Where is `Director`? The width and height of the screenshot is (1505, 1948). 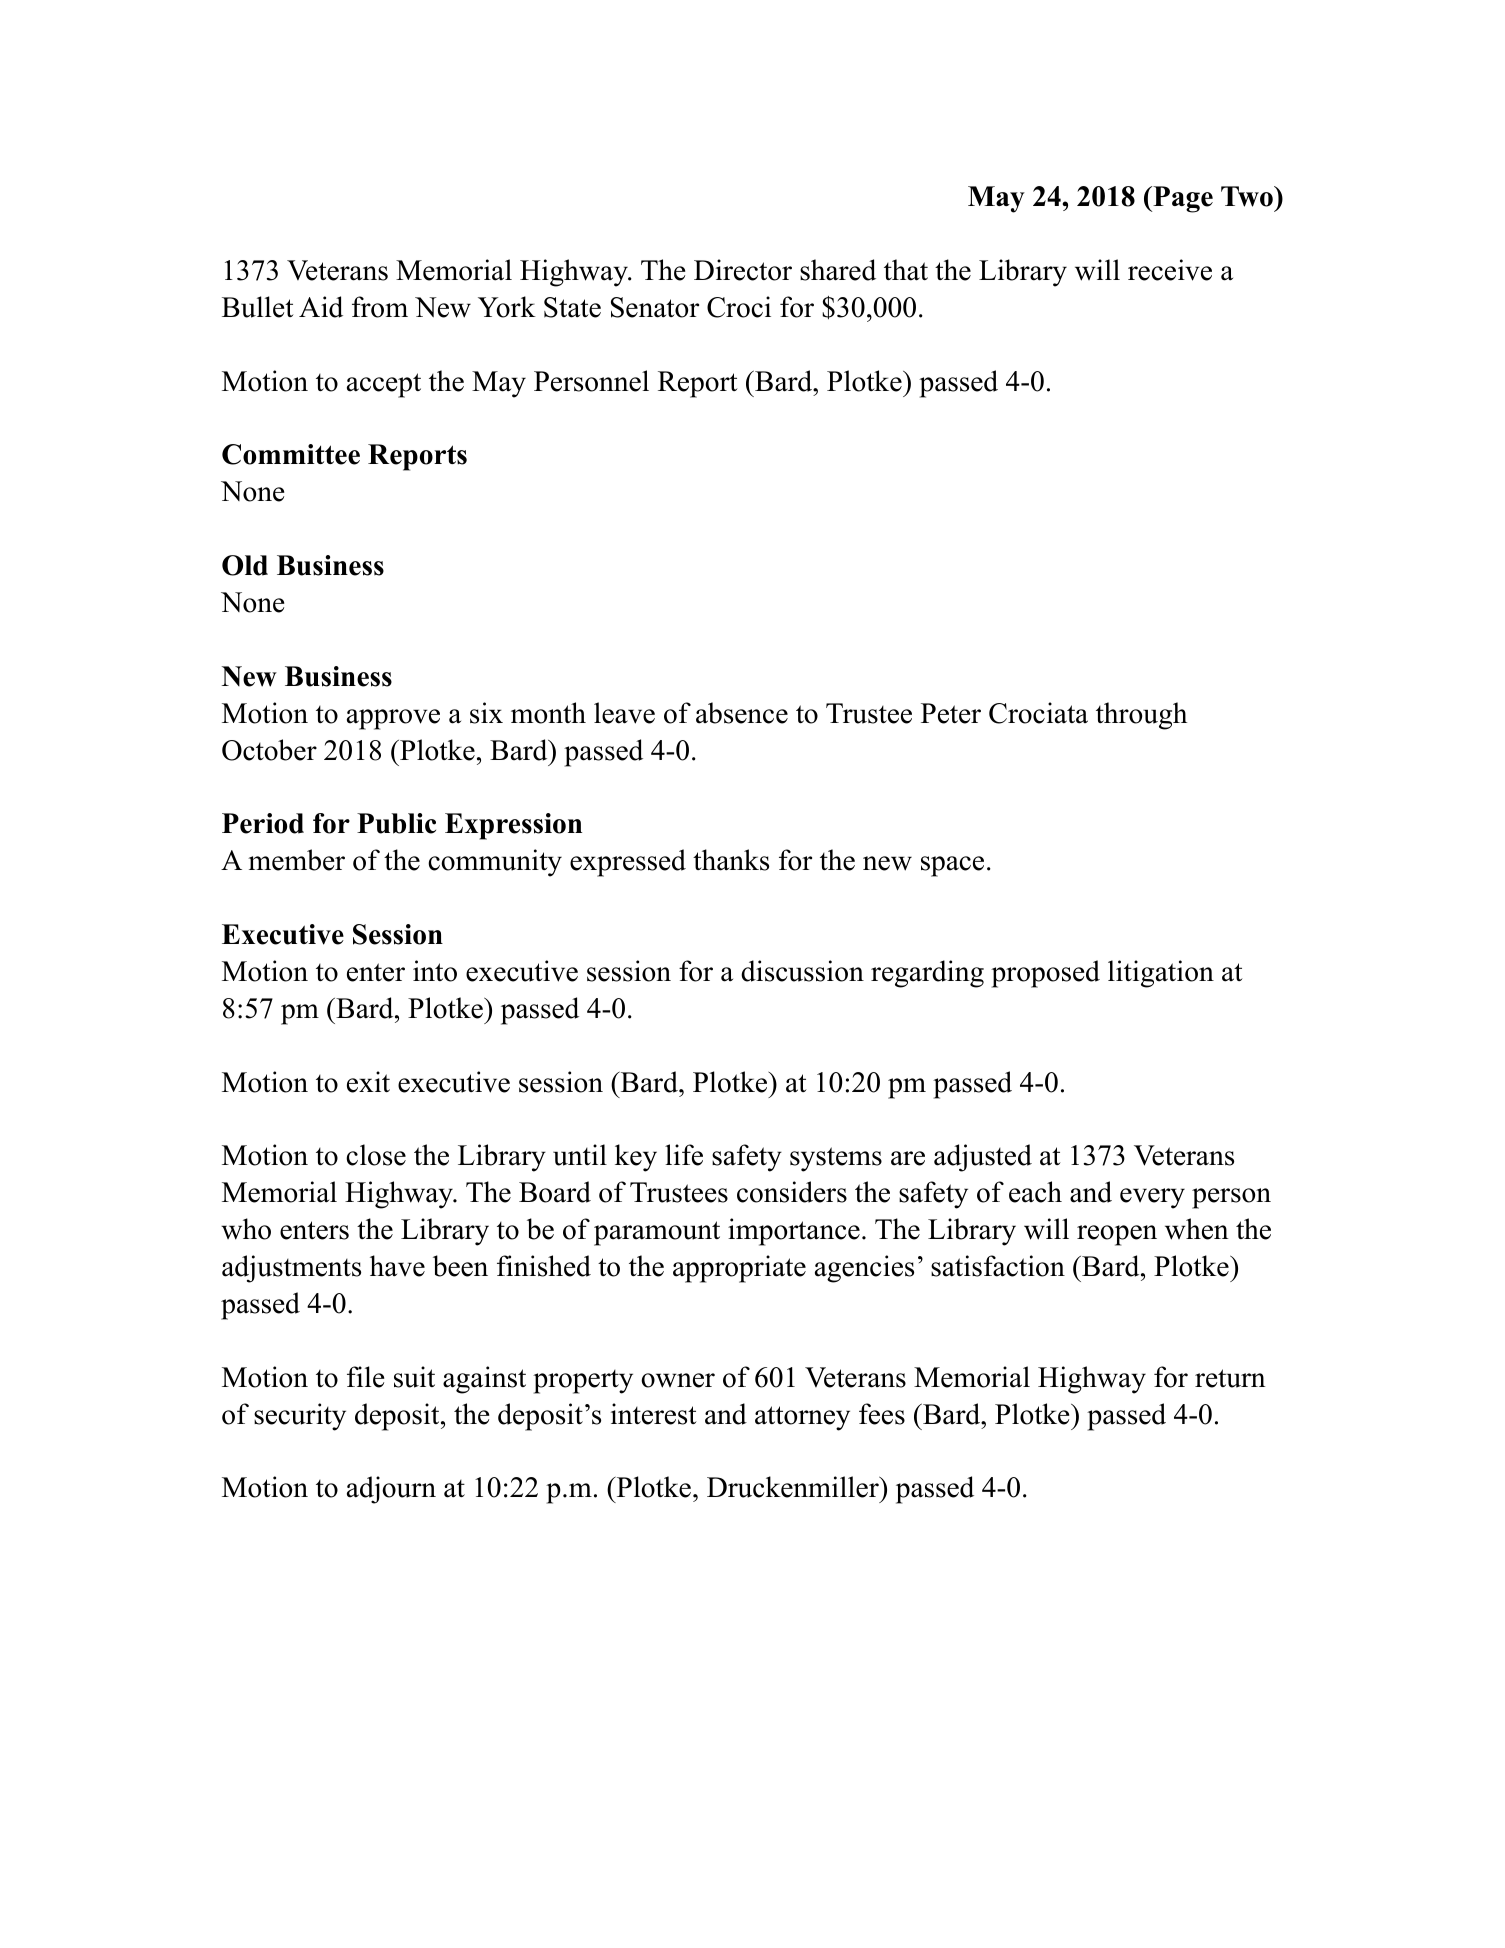 Director is located at coordinates (743, 270).
